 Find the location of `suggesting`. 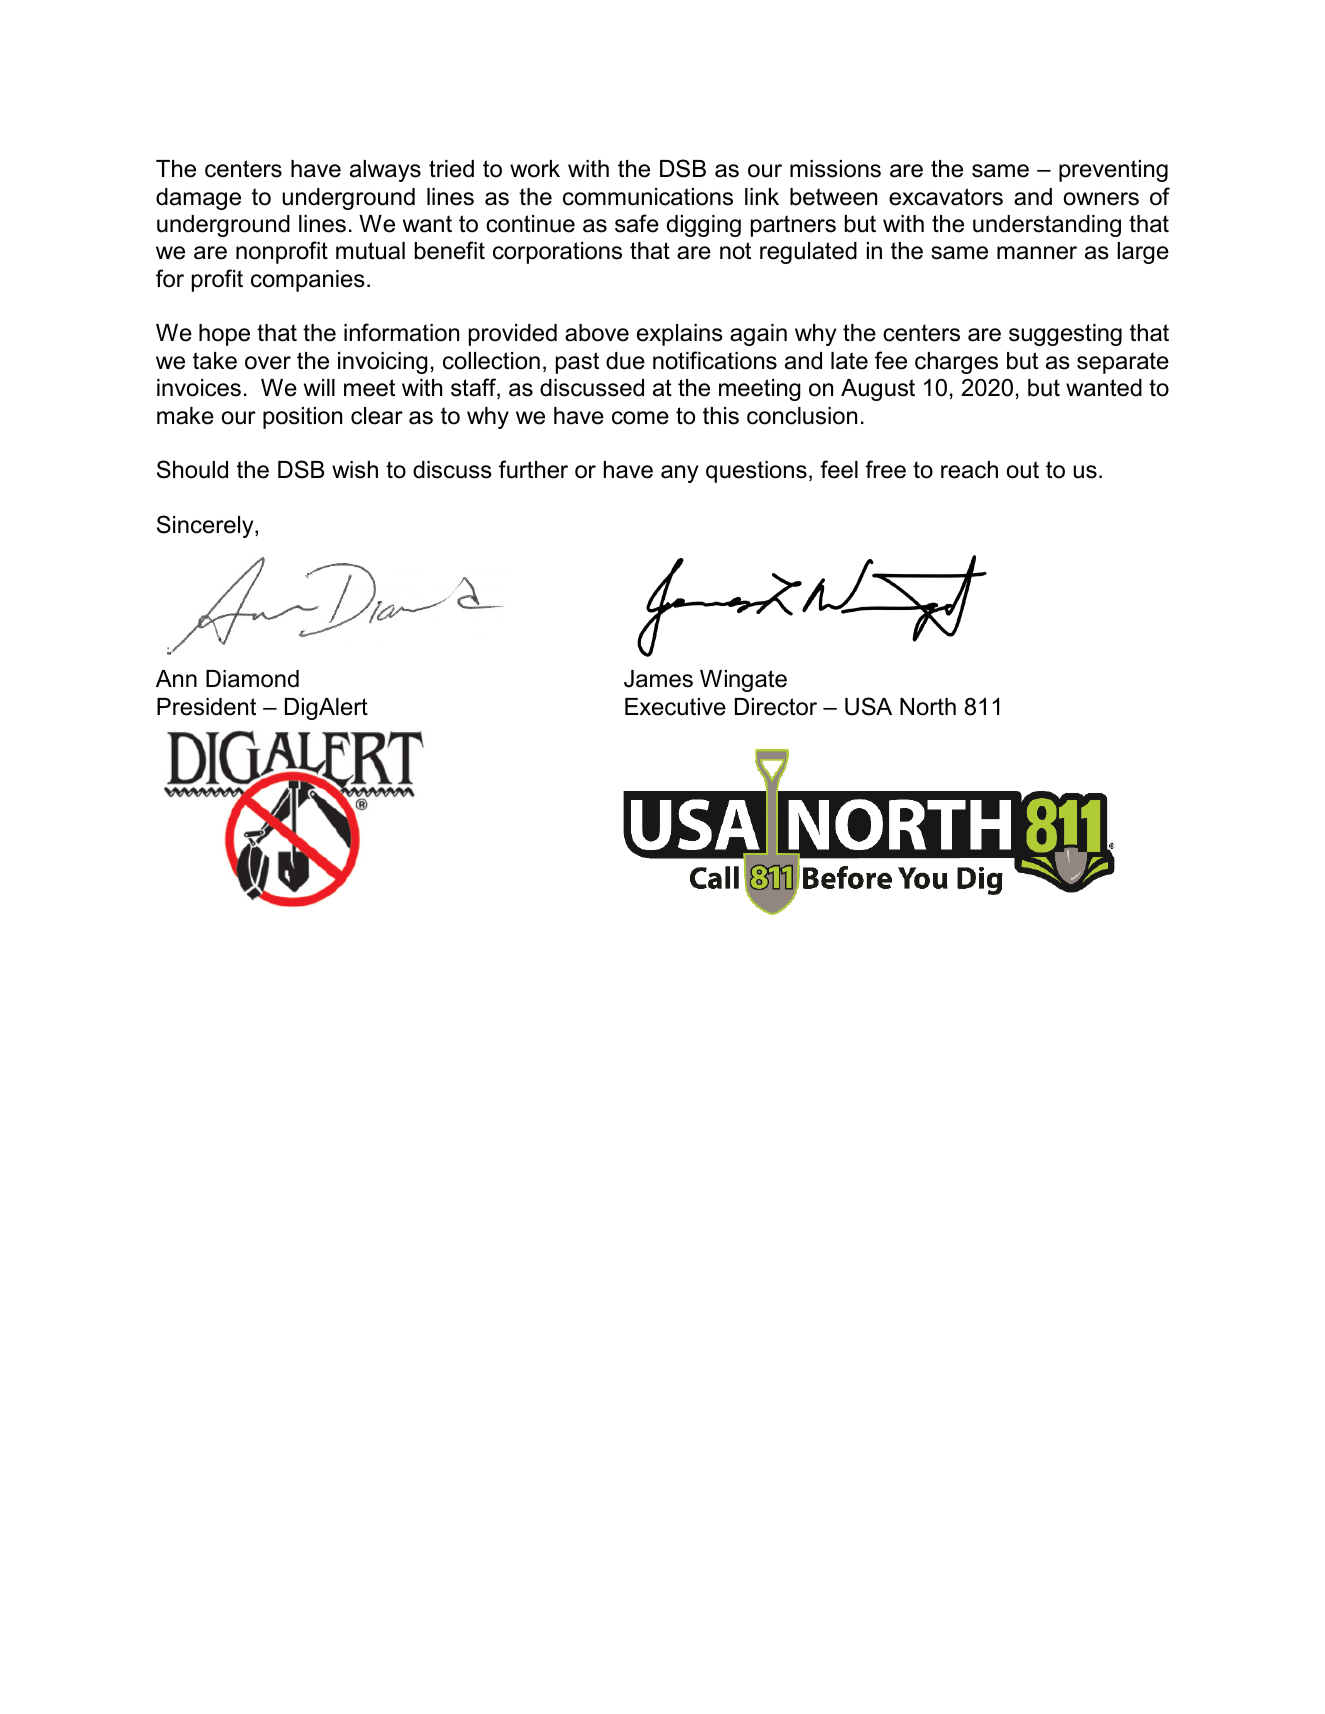

suggesting is located at coordinates (1065, 335).
